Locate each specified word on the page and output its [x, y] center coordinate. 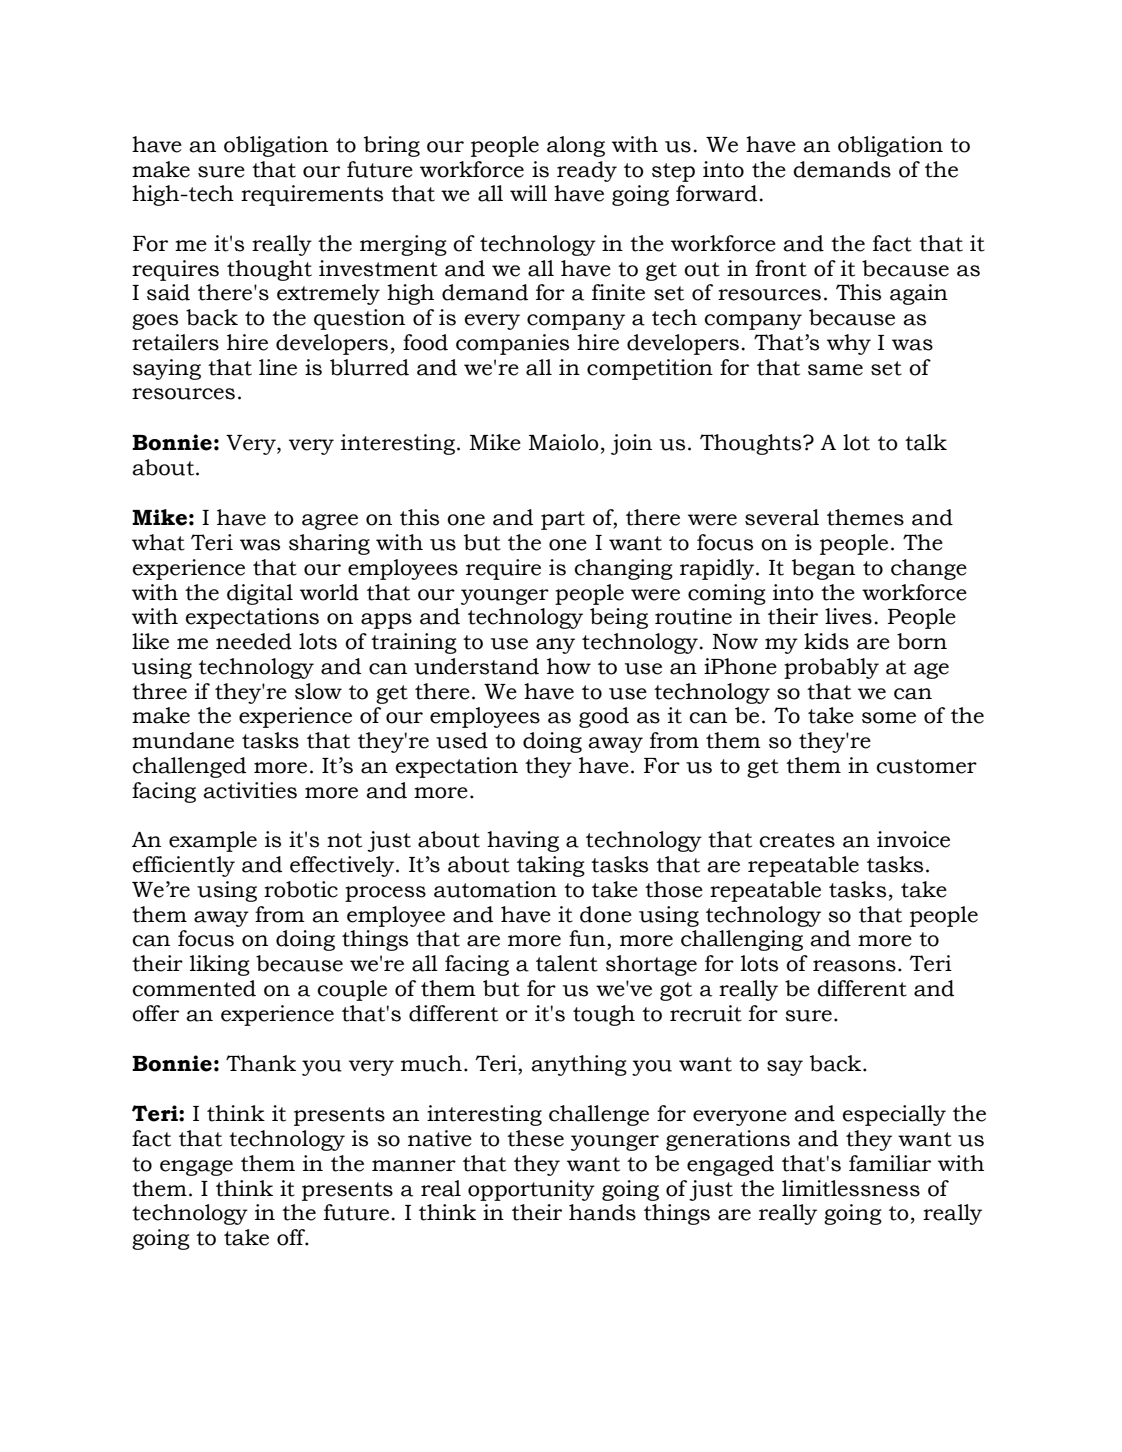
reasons [854, 966]
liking [220, 965]
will [528, 193]
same [835, 370]
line [278, 367]
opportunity [531, 1190]
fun [587, 938]
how [569, 666]
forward [716, 193]
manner [414, 1166]
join [631, 444]
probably [831, 668]
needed [254, 641]
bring [392, 146]
